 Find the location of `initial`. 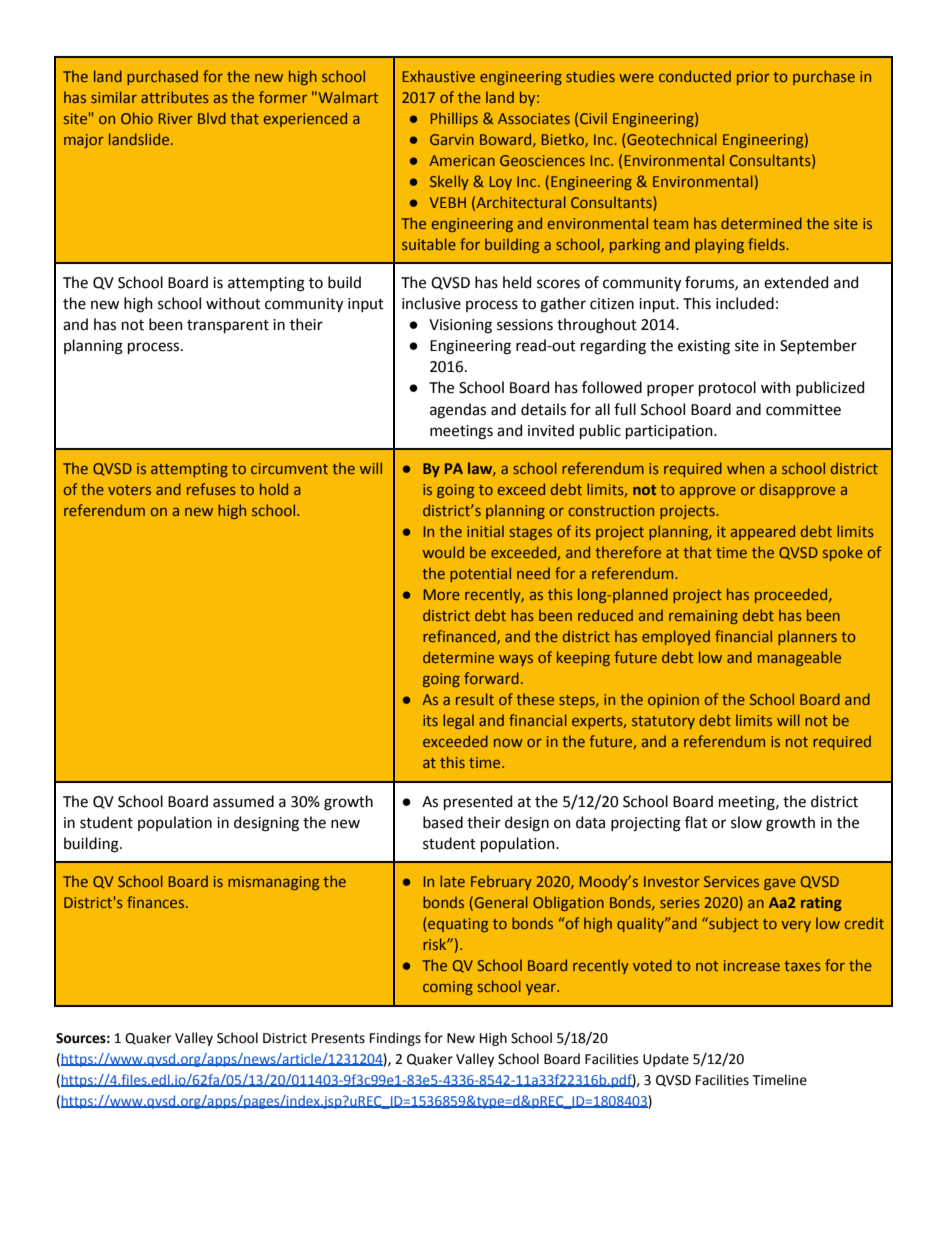

initial is located at coordinates (485, 531).
